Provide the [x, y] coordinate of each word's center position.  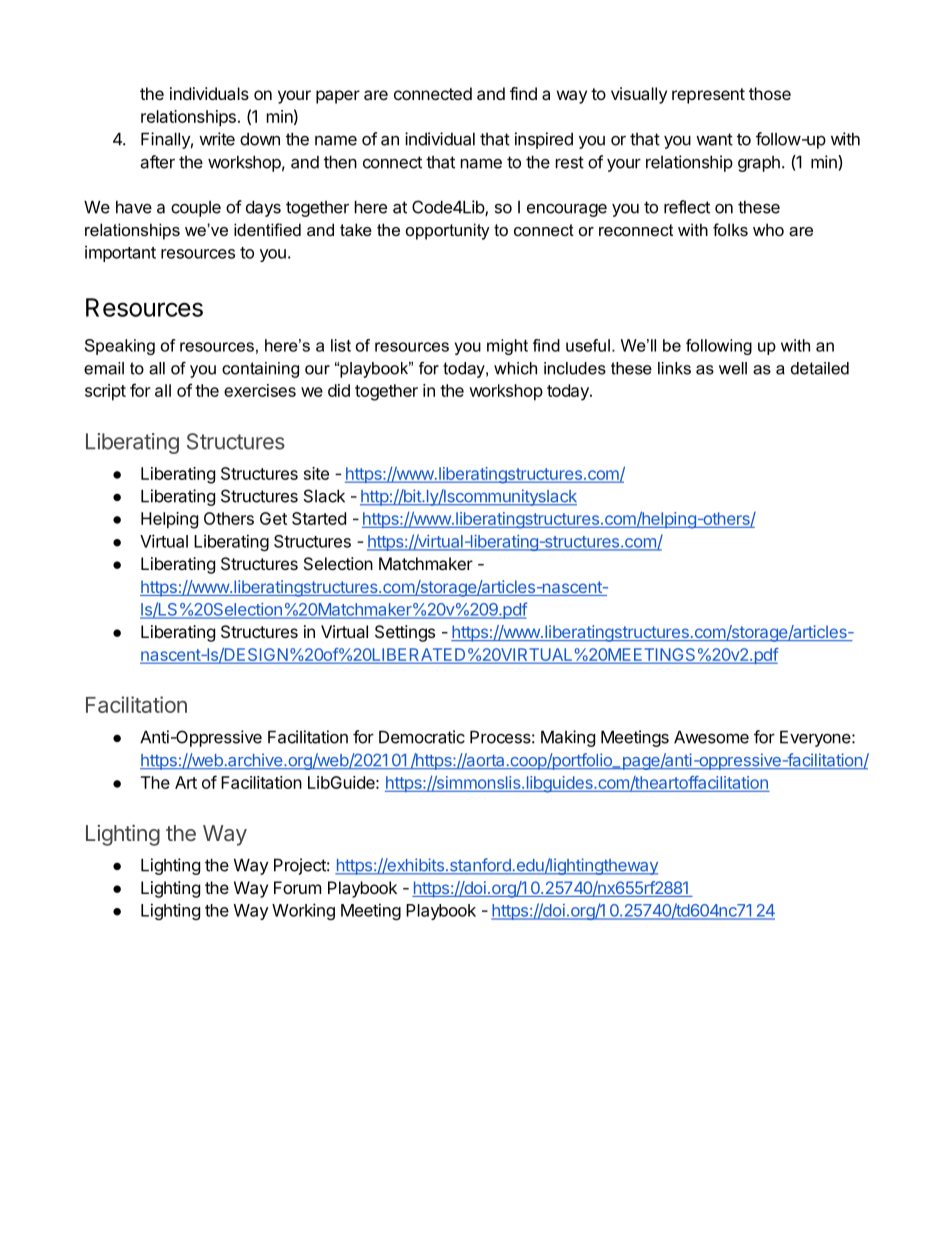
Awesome [711, 737]
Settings [405, 633]
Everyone [816, 738]
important [120, 253]
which [515, 368]
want [714, 139]
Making [568, 738]
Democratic [422, 737]
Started [319, 518]
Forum [297, 887]
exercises [260, 390]
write [217, 139]
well [733, 368]
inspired [544, 140]
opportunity [448, 231]
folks [730, 229]
